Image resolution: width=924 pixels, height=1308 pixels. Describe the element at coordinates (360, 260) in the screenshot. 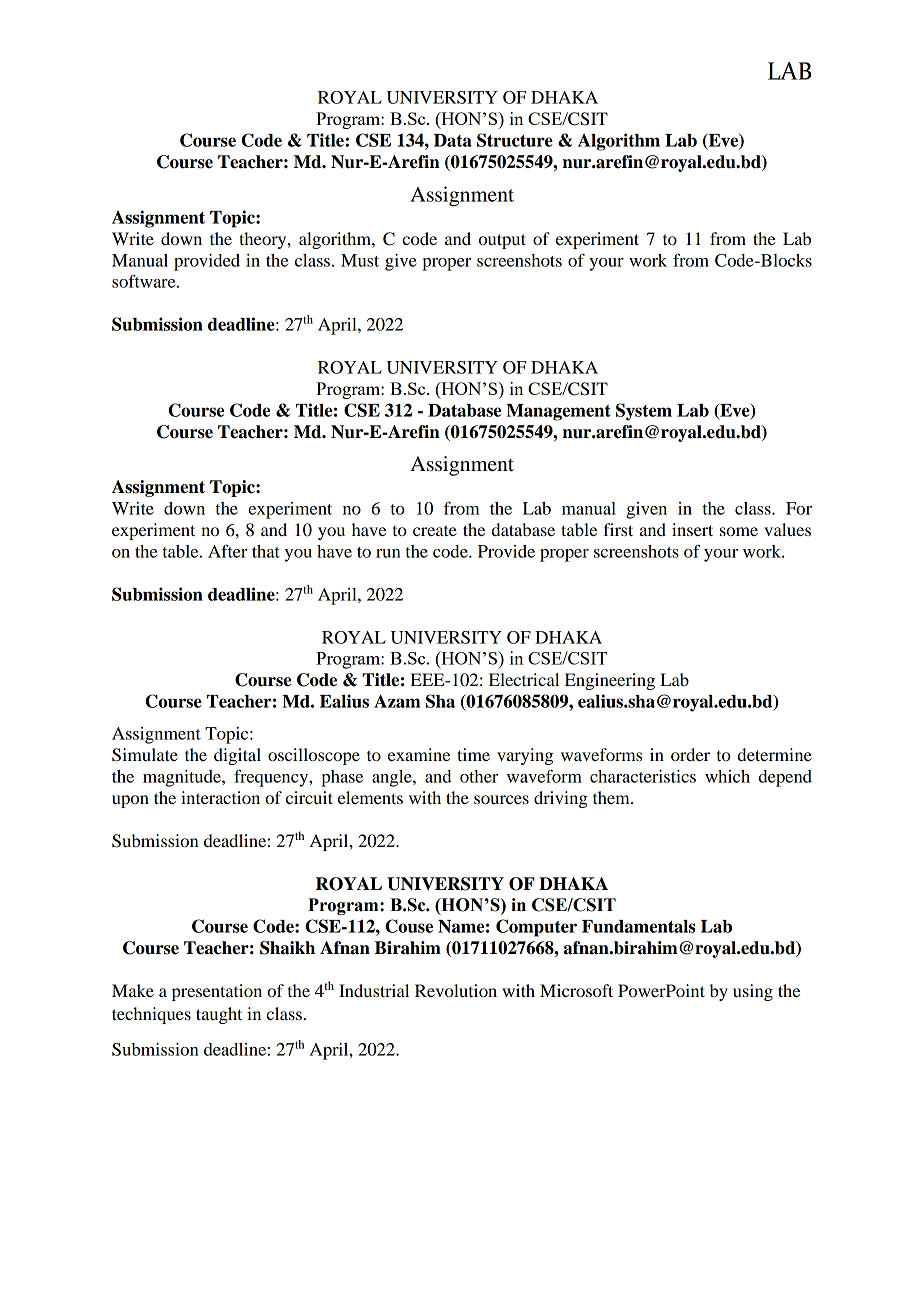

I see `Must` at that location.
